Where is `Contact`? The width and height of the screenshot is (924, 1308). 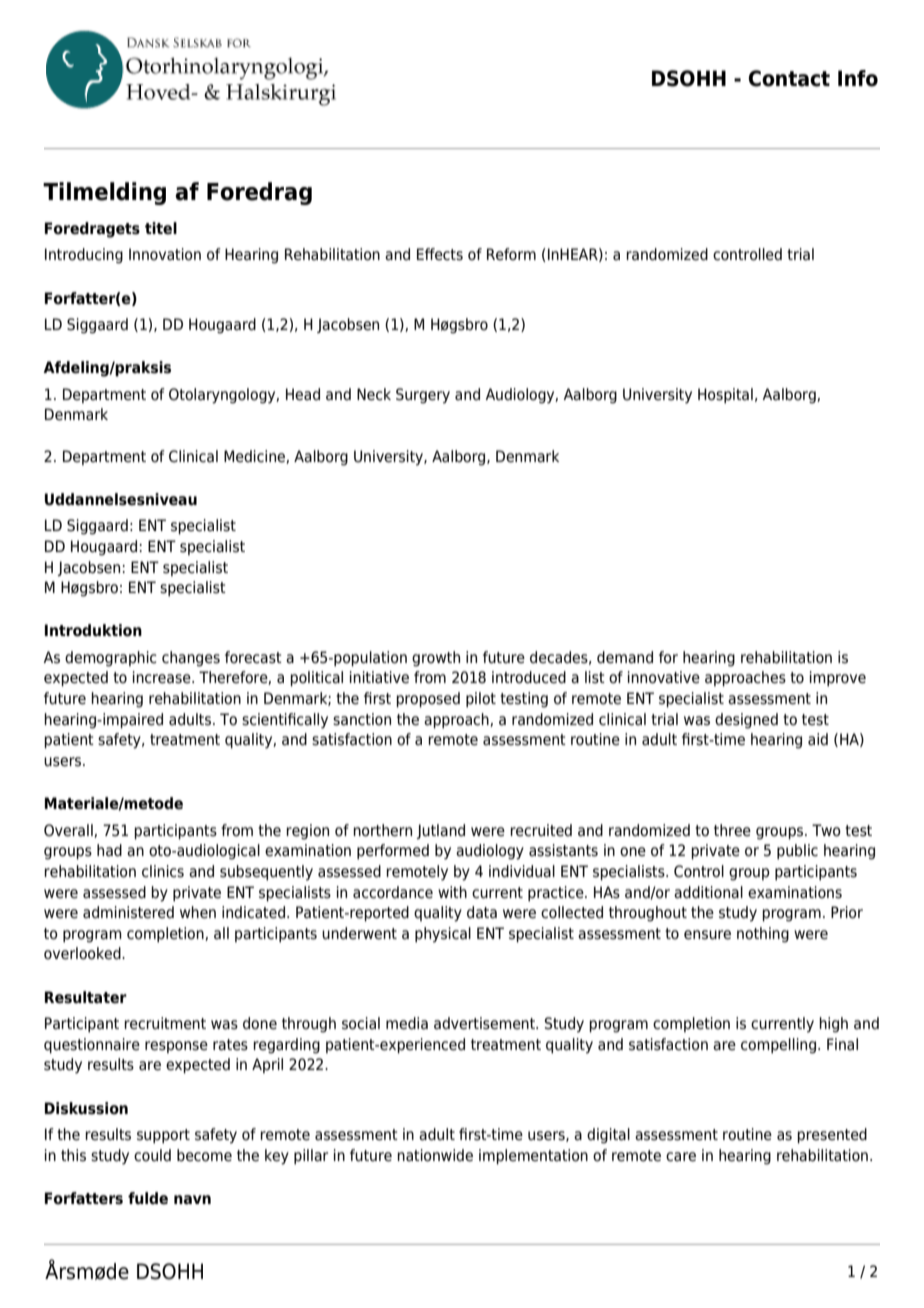 Contact is located at coordinates (789, 78).
